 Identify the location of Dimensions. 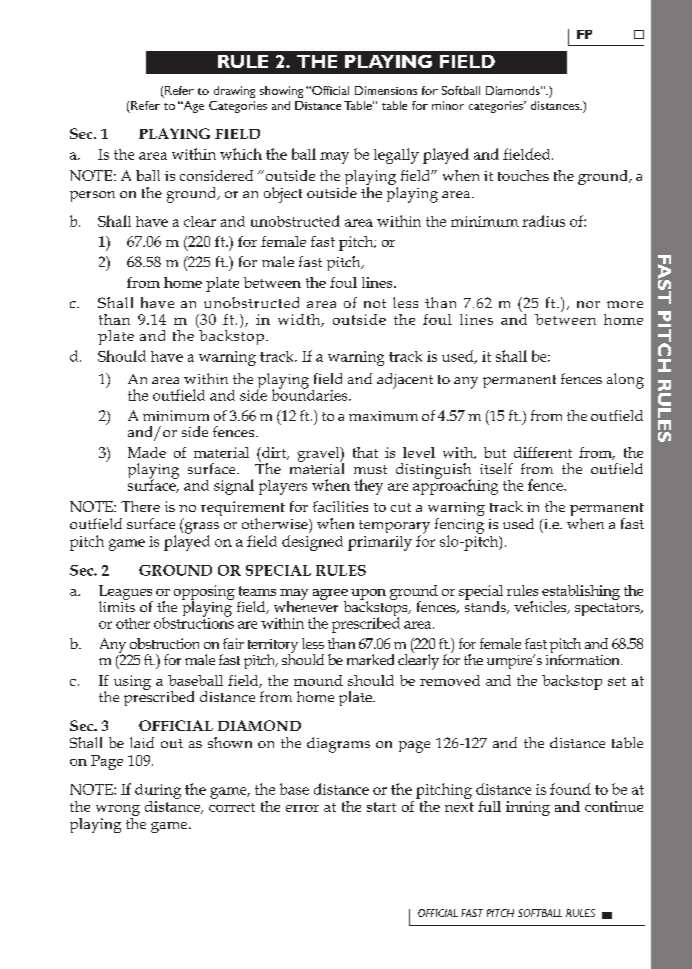
(386, 90).
